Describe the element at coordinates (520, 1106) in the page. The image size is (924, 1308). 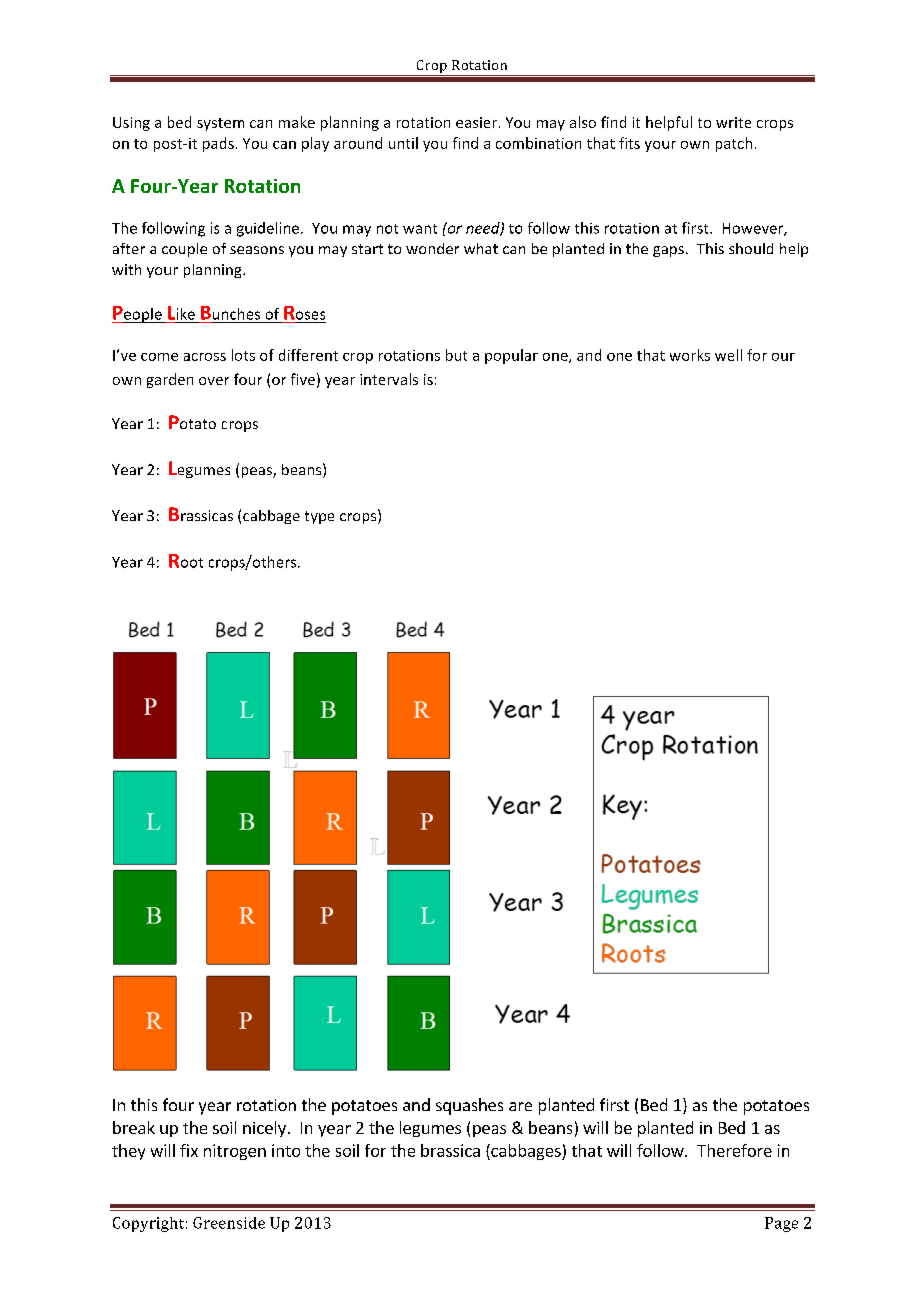
I see `are` at that location.
